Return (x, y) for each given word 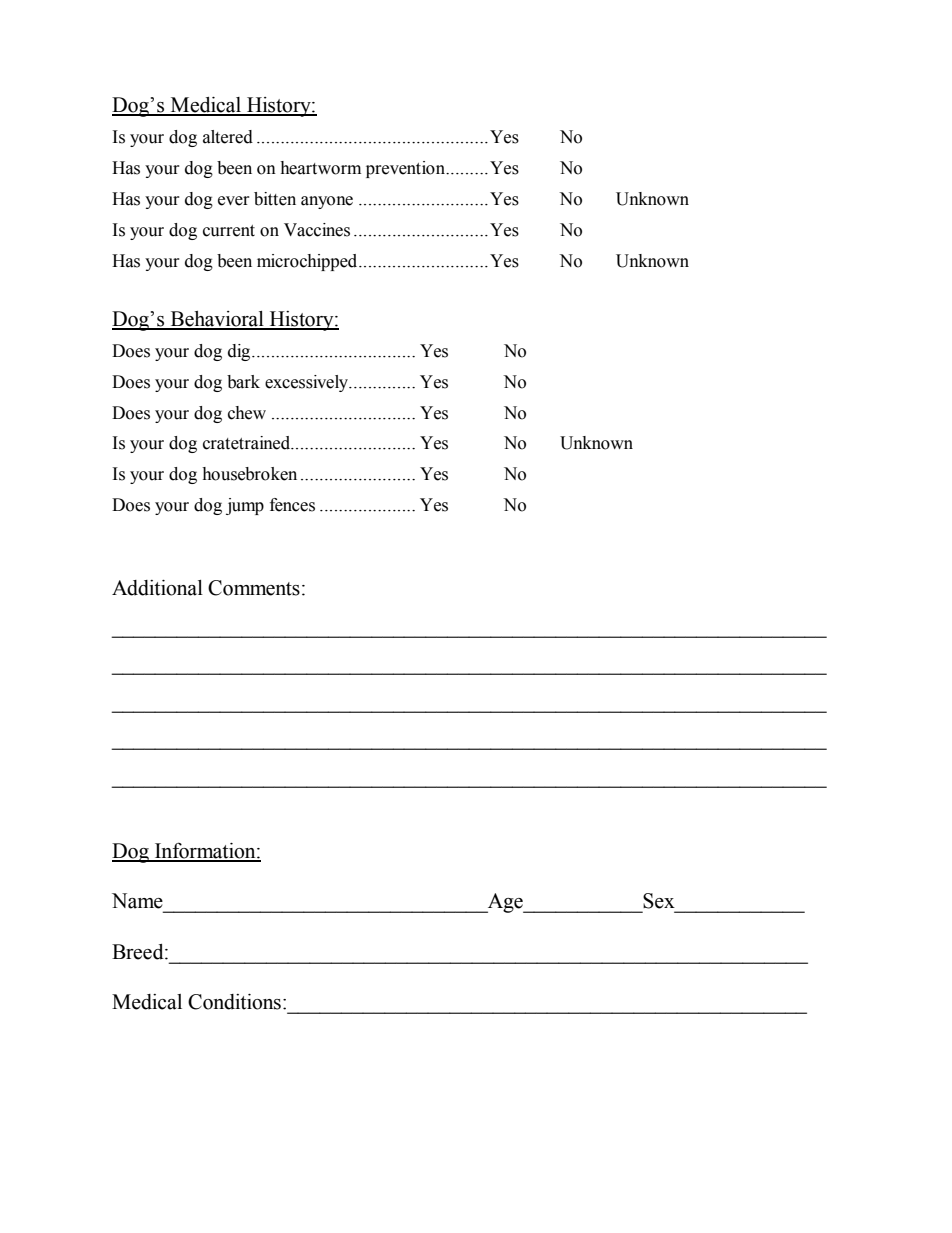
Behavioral (217, 320)
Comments (254, 588)
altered (228, 137)
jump (245, 506)
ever (234, 201)
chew (247, 413)
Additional (157, 588)
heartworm (320, 168)
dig (240, 352)
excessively (308, 383)
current (229, 231)
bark (243, 382)
